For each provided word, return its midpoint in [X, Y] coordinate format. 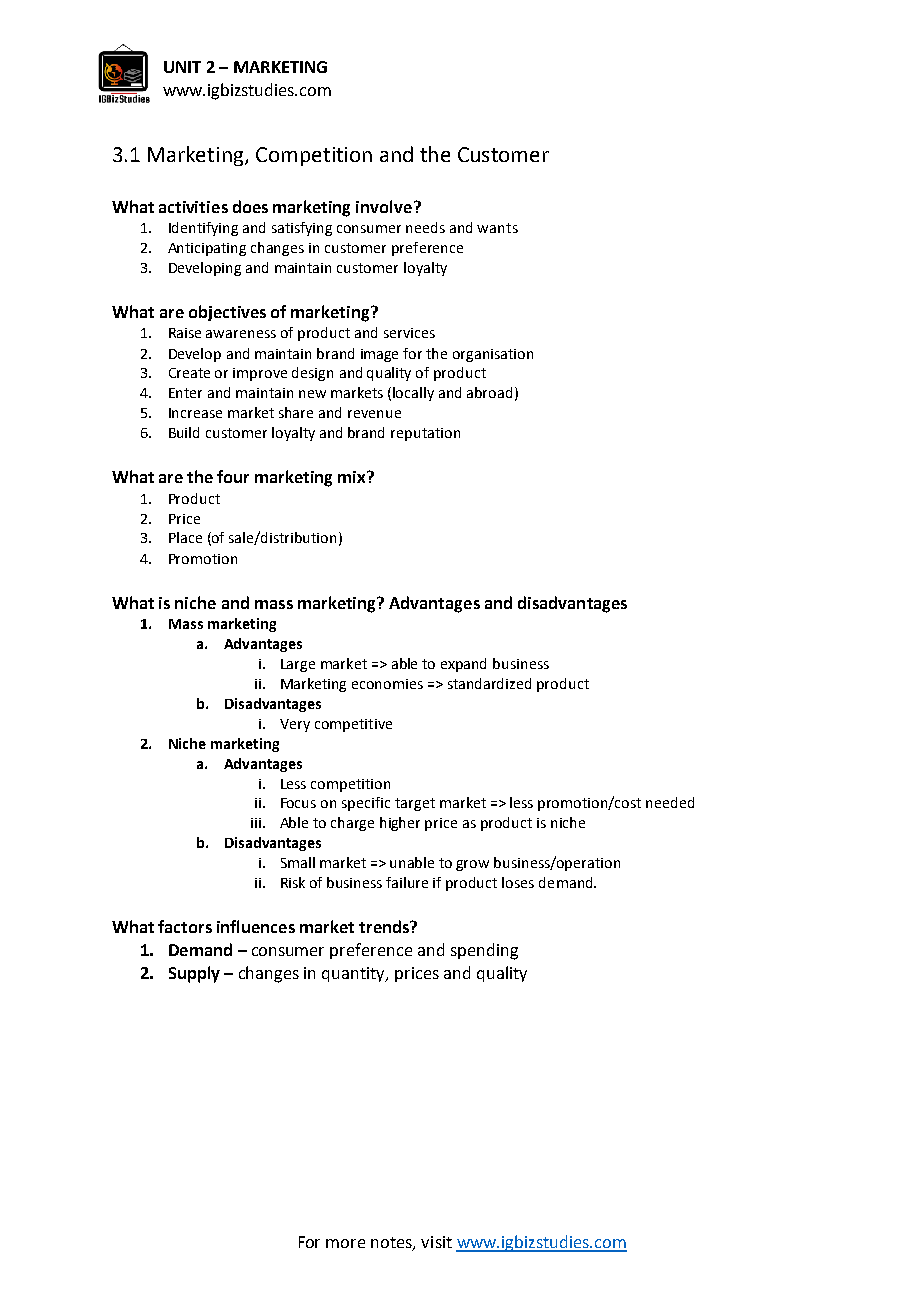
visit [436, 1242]
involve [384, 206]
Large [298, 665]
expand [463, 665]
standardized [489, 683]
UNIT [182, 67]
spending [484, 951]
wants [497, 228]
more [345, 1243]
